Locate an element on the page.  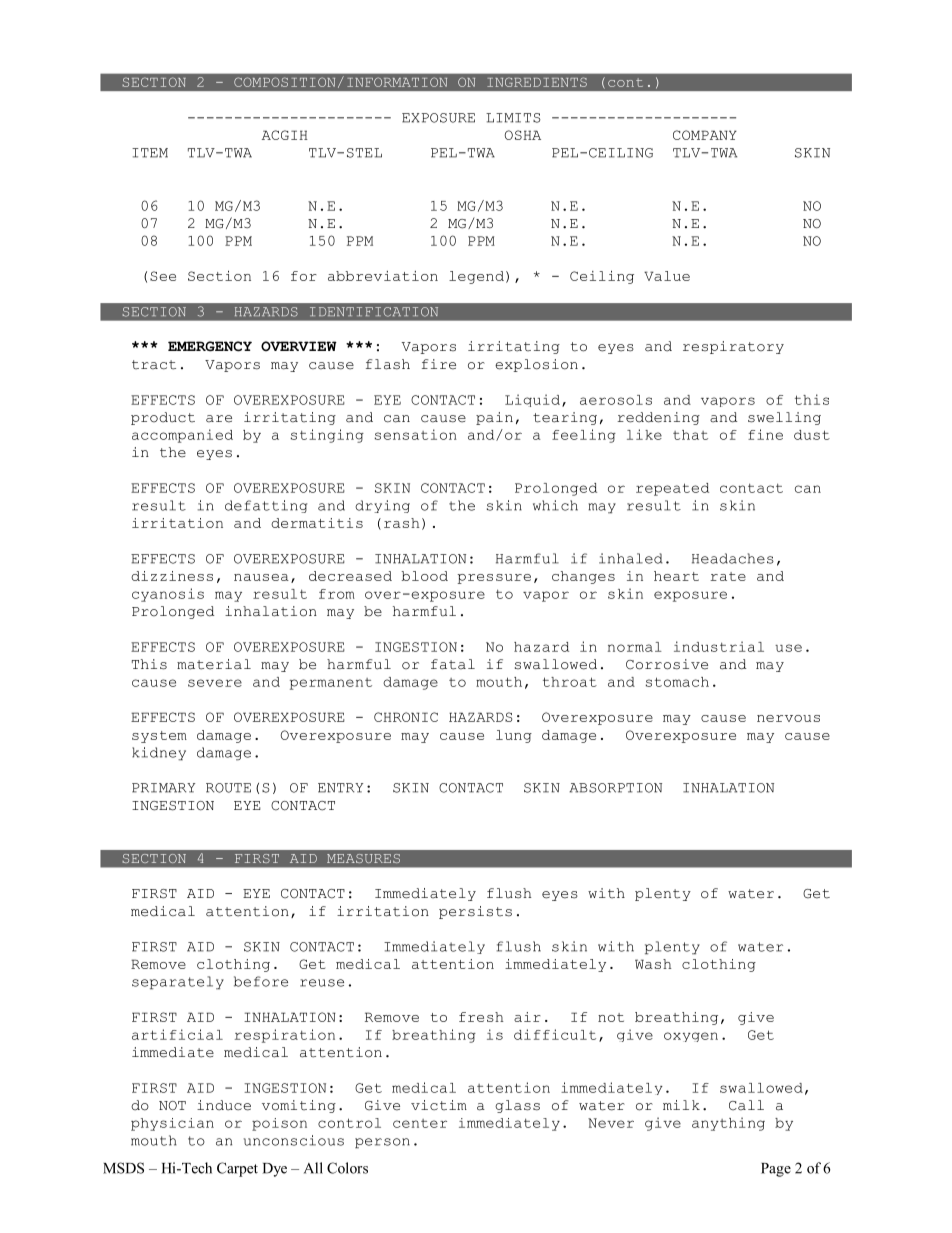
ITEM is located at coordinates (150, 153).
